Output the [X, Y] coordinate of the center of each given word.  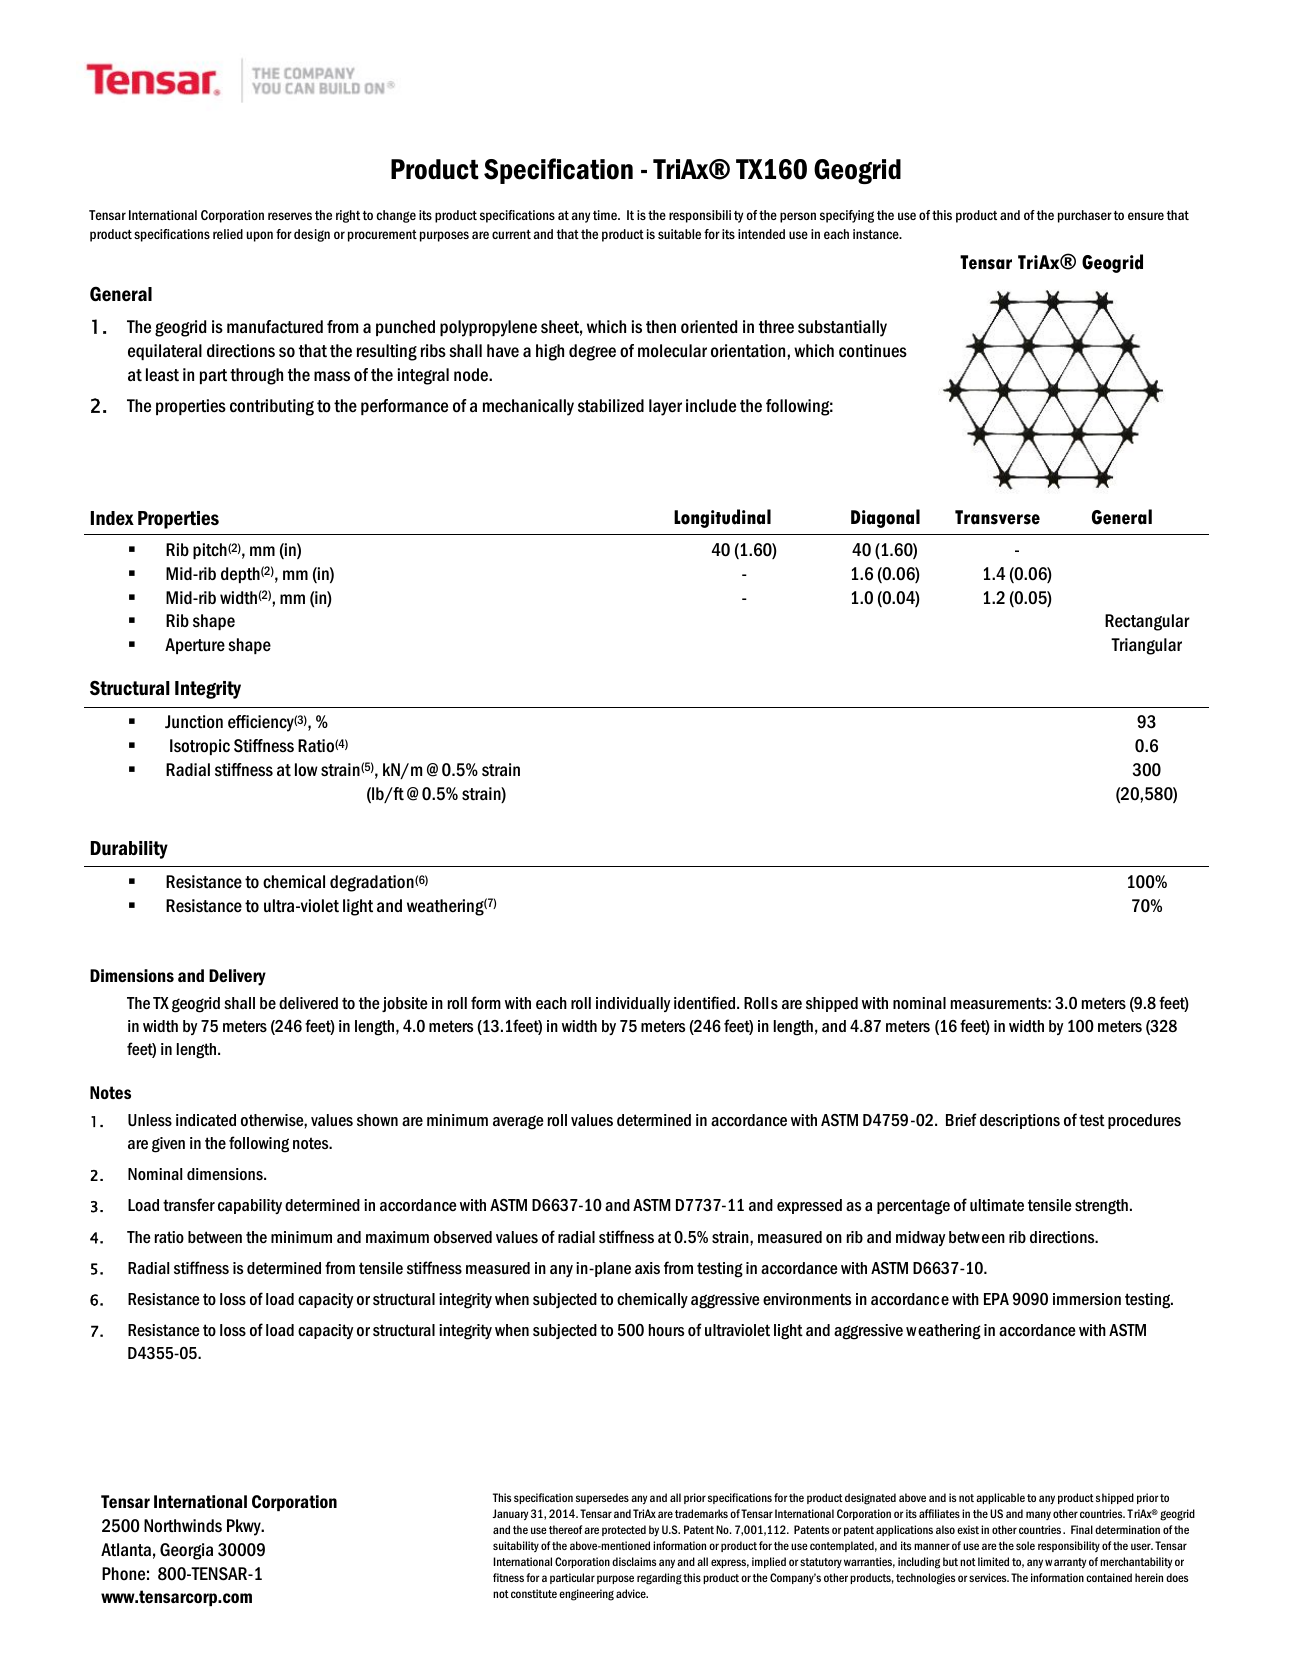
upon [260, 236]
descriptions [1020, 1121]
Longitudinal [722, 518]
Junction [194, 722]
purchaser [1085, 216]
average [518, 1122]
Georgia [186, 1551]
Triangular [1146, 646]
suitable [679, 234]
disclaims [634, 1561]
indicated [206, 1120]
